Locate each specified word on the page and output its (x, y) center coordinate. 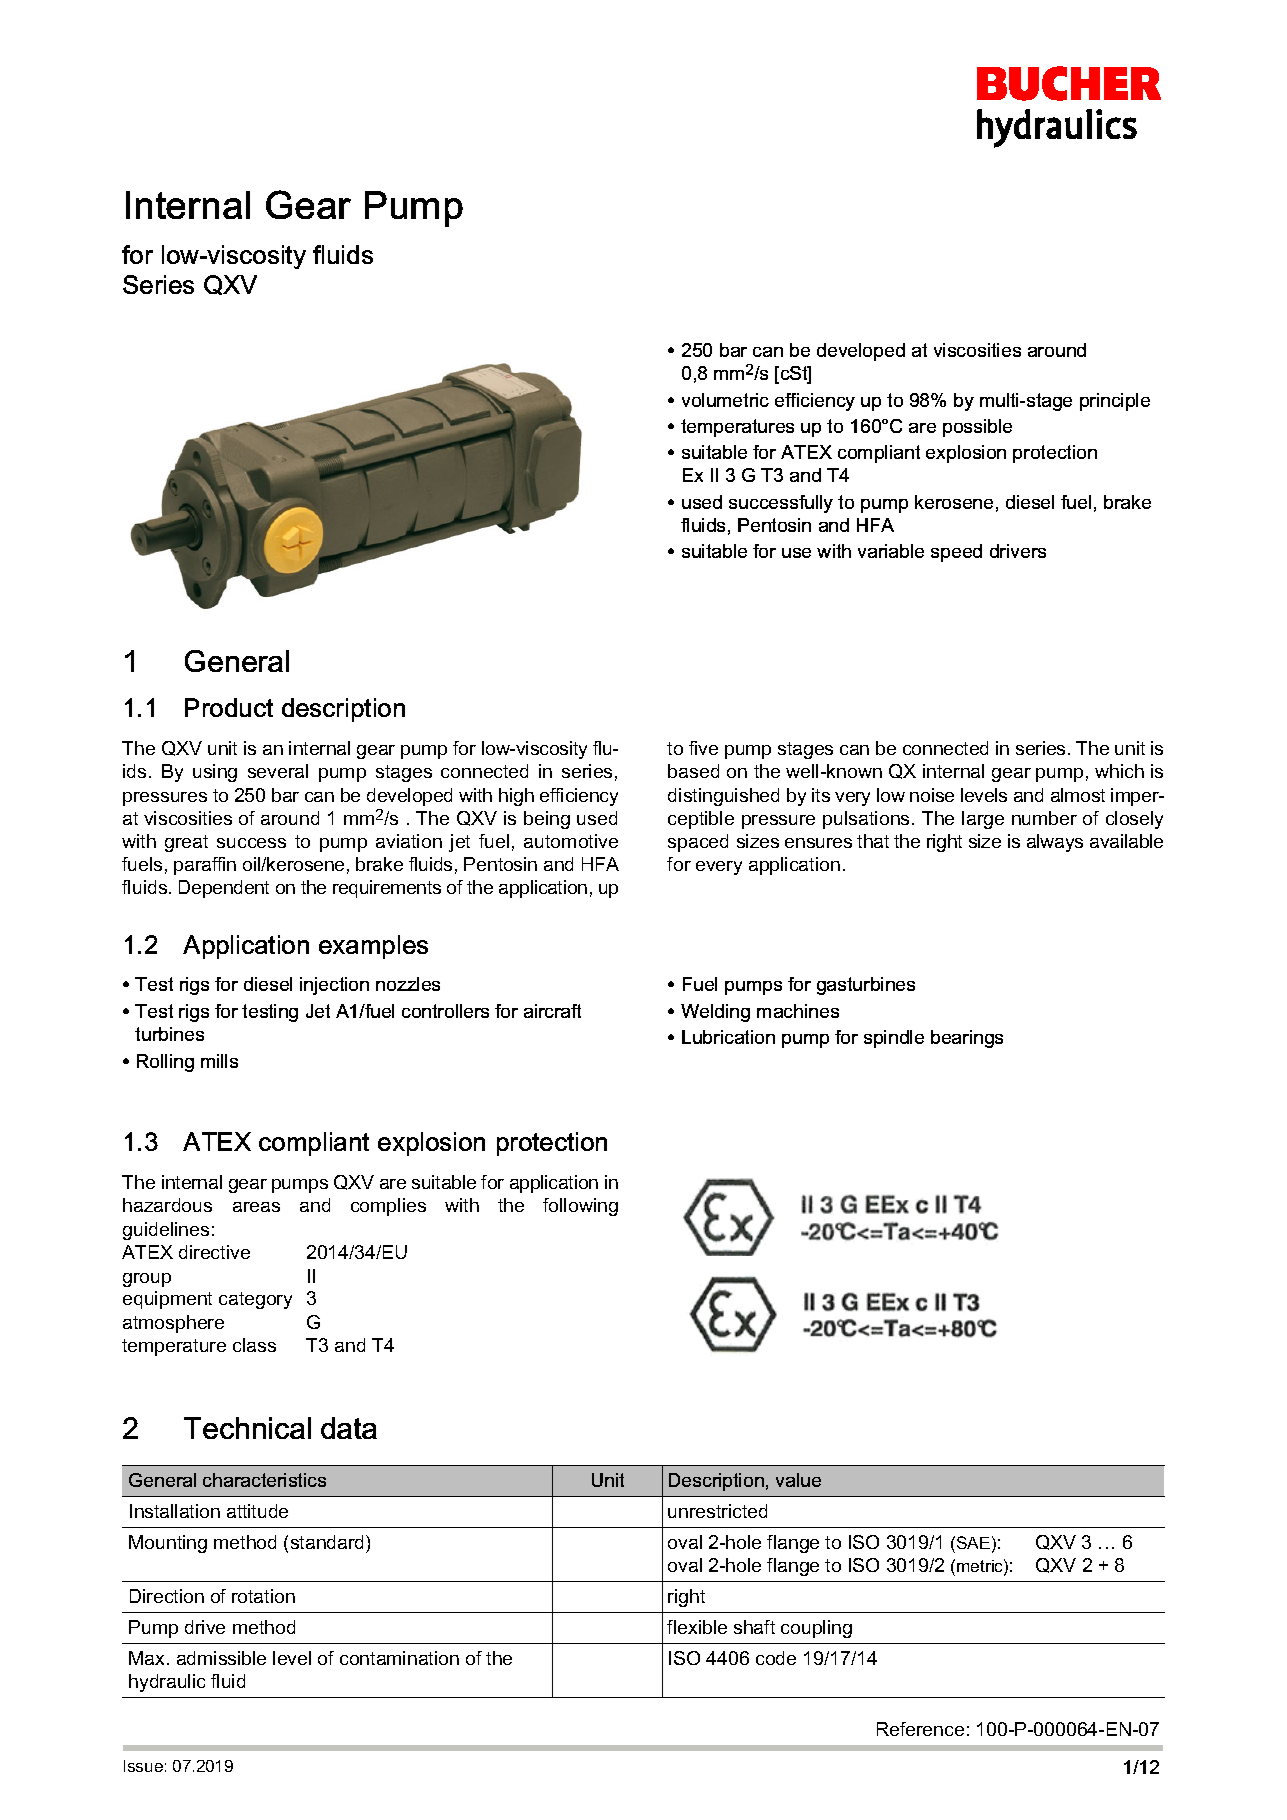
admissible (221, 1658)
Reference (920, 1729)
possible (977, 428)
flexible (697, 1627)
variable (891, 551)
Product (229, 707)
